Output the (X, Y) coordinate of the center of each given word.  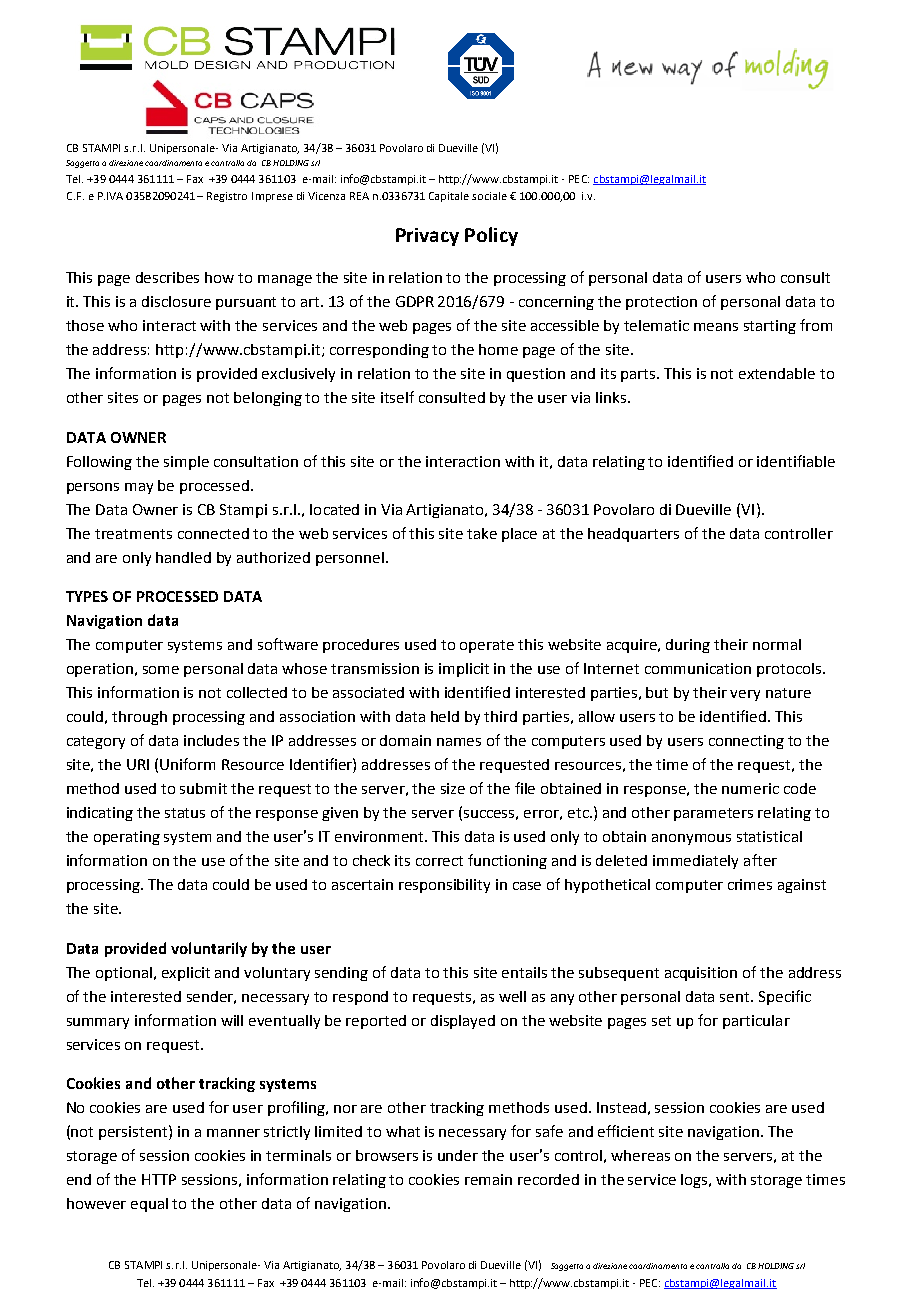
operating (127, 838)
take (482, 533)
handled (183, 557)
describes (167, 277)
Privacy (427, 237)
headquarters (633, 535)
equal (149, 1205)
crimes (750, 884)
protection (661, 303)
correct (439, 861)
